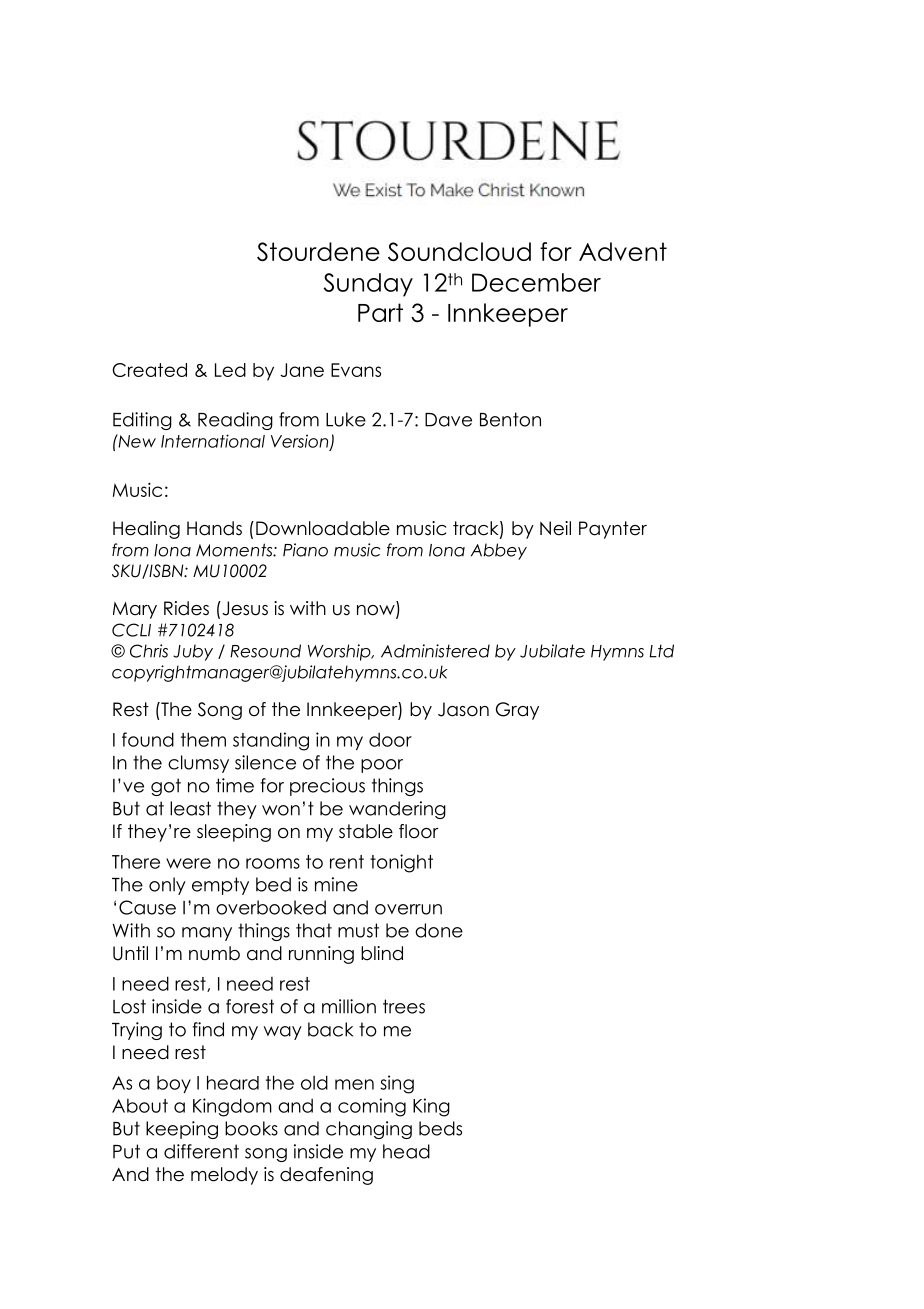 Image resolution: width=924 pixels, height=1309 pixels. What do you see at coordinates (203, 739) in the image?
I see `them` at bounding box center [203, 739].
